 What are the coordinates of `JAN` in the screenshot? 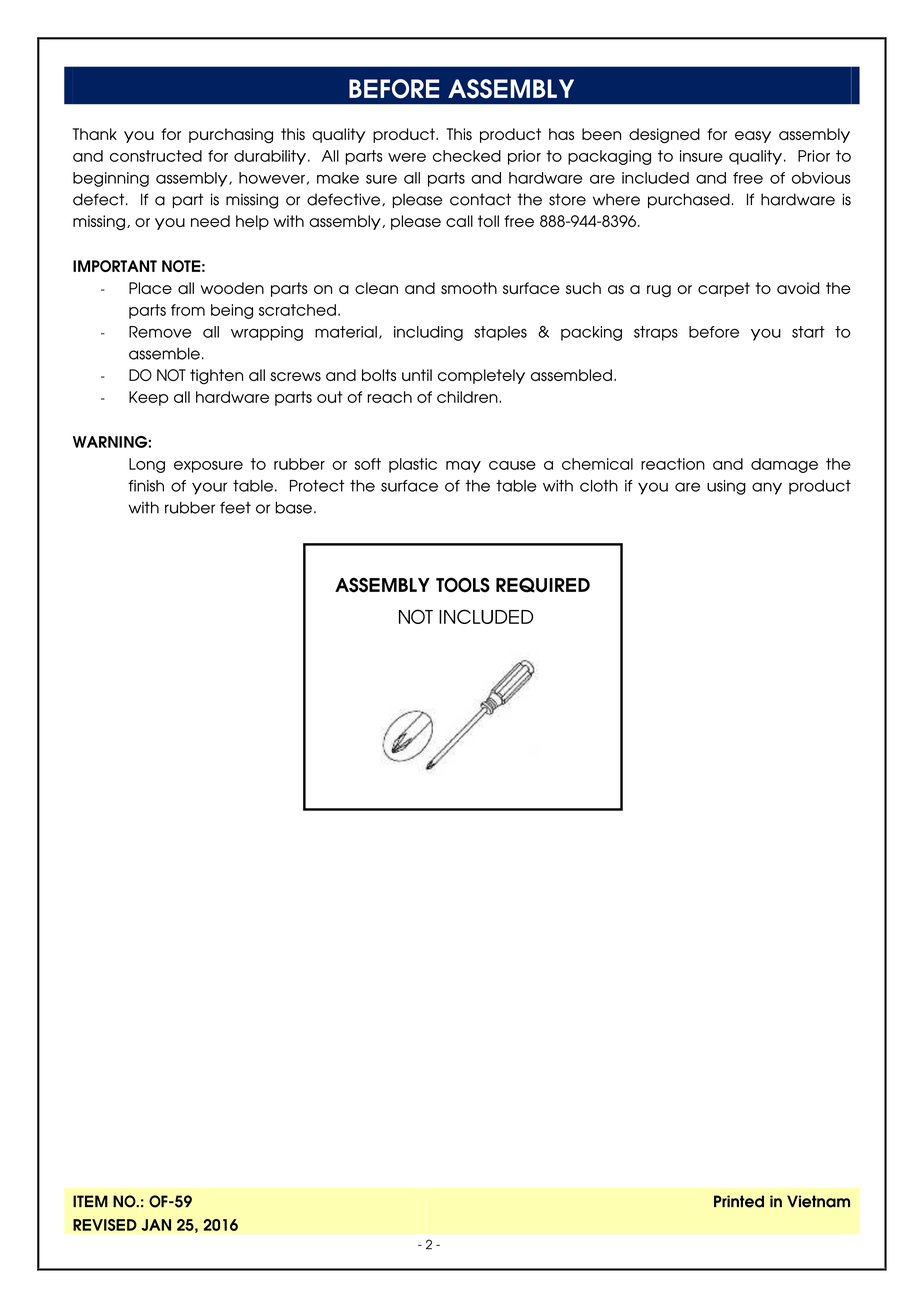 It's located at (156, 1225).
